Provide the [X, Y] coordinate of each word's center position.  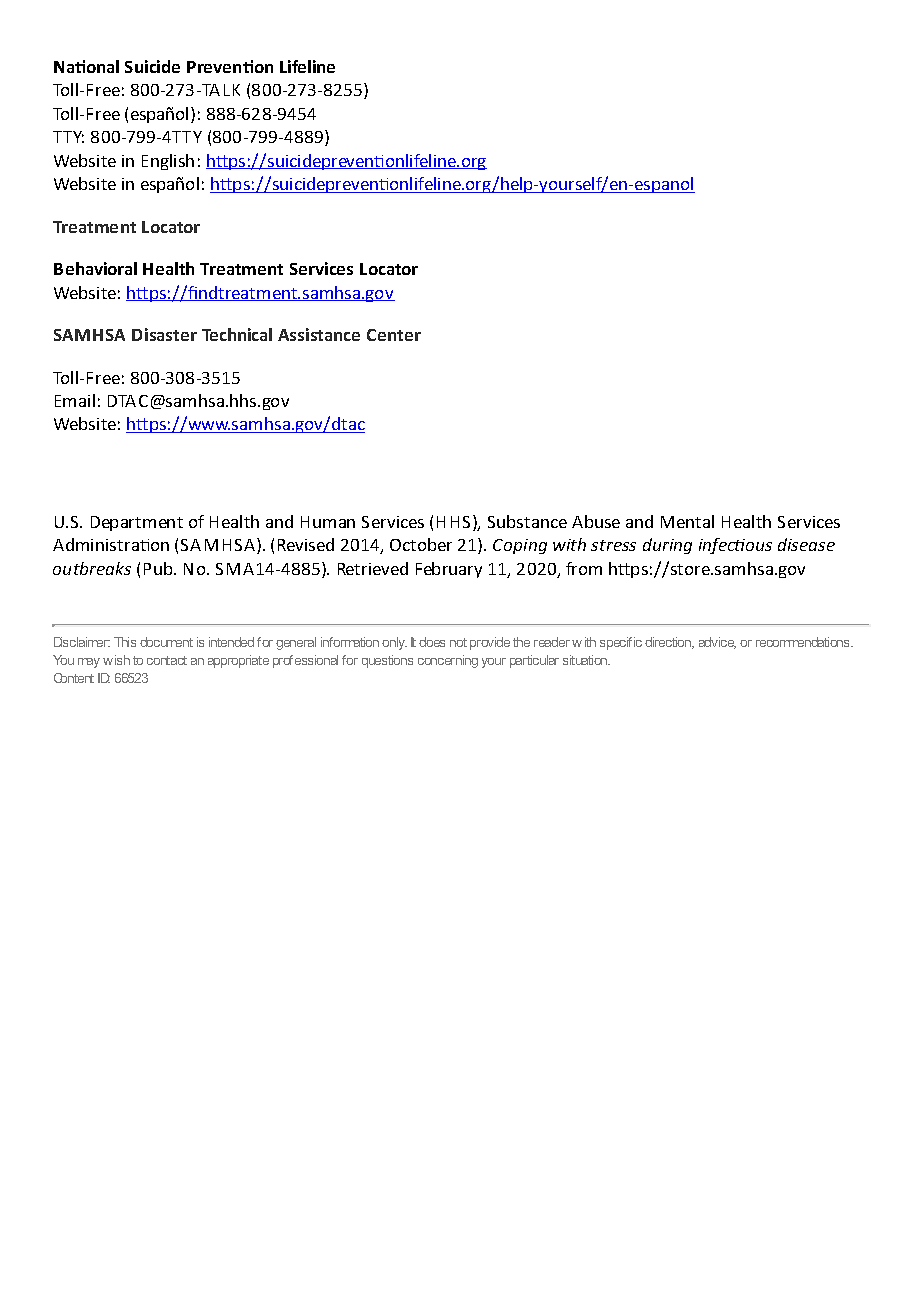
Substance [527, 521]
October [421, 544]
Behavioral [95, 268]
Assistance [319, 334]
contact [167, 660]
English [168, 162]
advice [717, 643]
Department [137, 523]
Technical [237, 334]
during [667, 546]
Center [394, 335]
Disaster [164, 334]
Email [75, 400]
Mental [687, 521]
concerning [448, 661]
